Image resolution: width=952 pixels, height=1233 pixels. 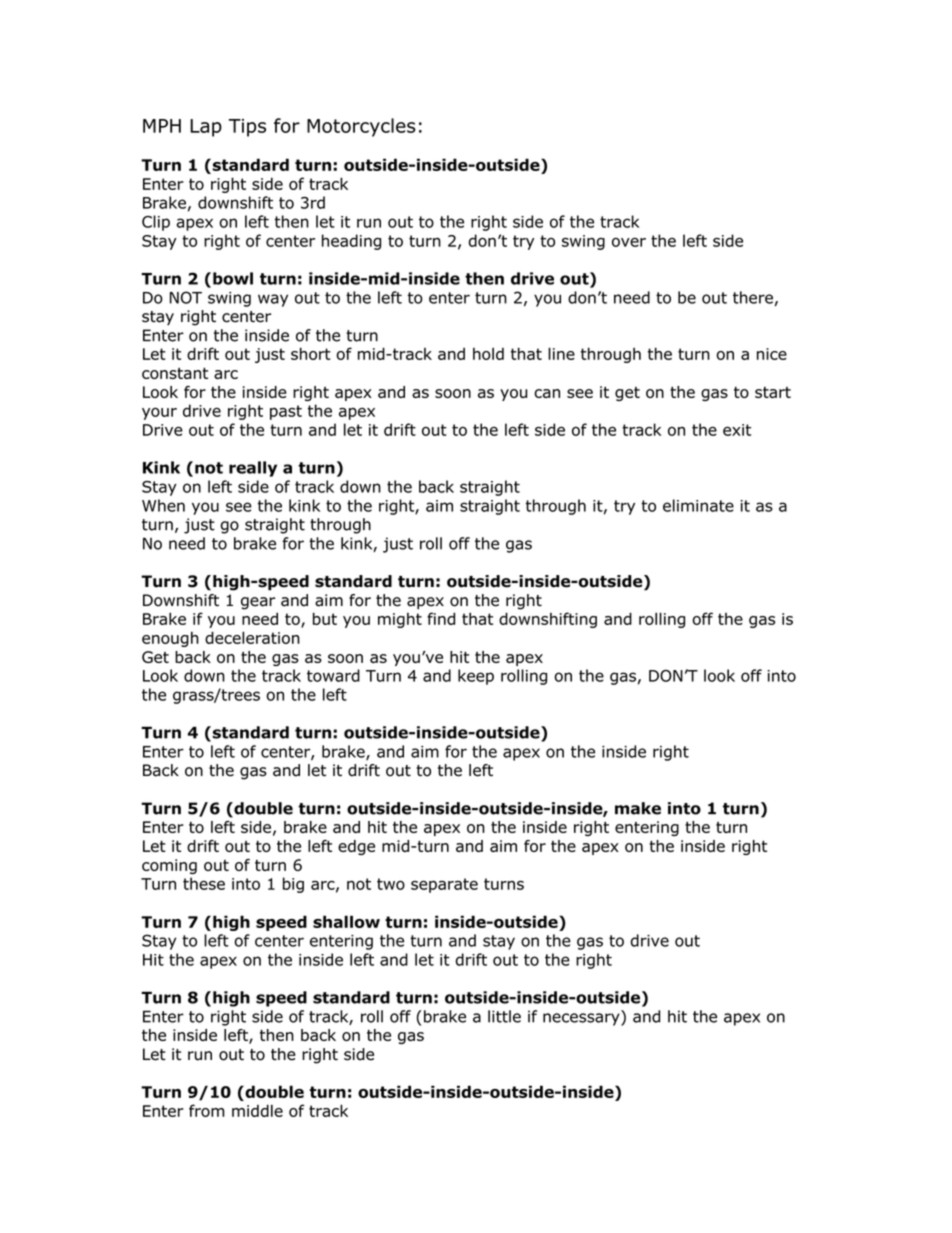 What do you see at coordinates (273, 300) in the image?
I see `way` at bounding box center [273, 300].
